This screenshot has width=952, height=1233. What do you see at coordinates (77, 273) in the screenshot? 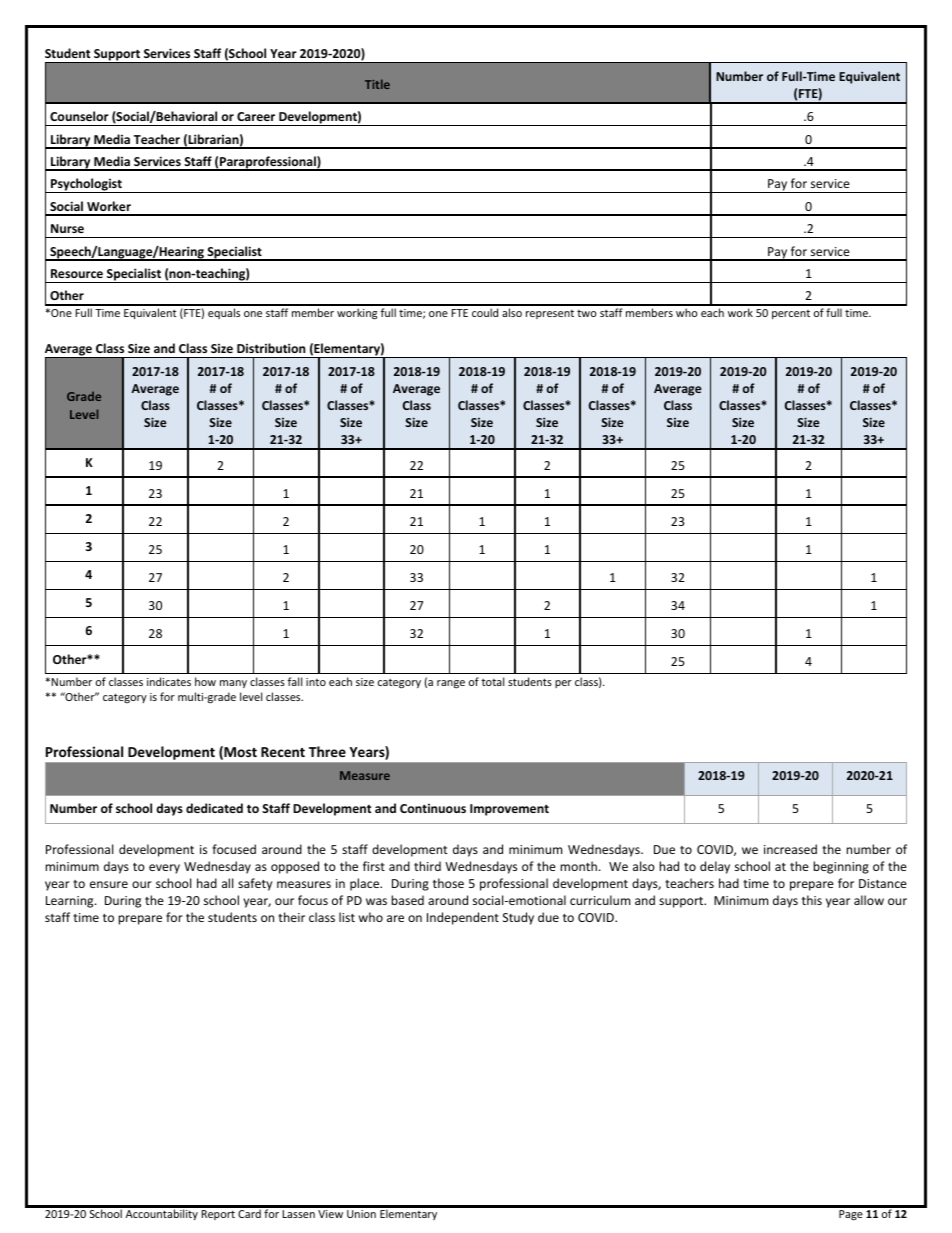
I see `Resource` at bounding box center [77, 273].
